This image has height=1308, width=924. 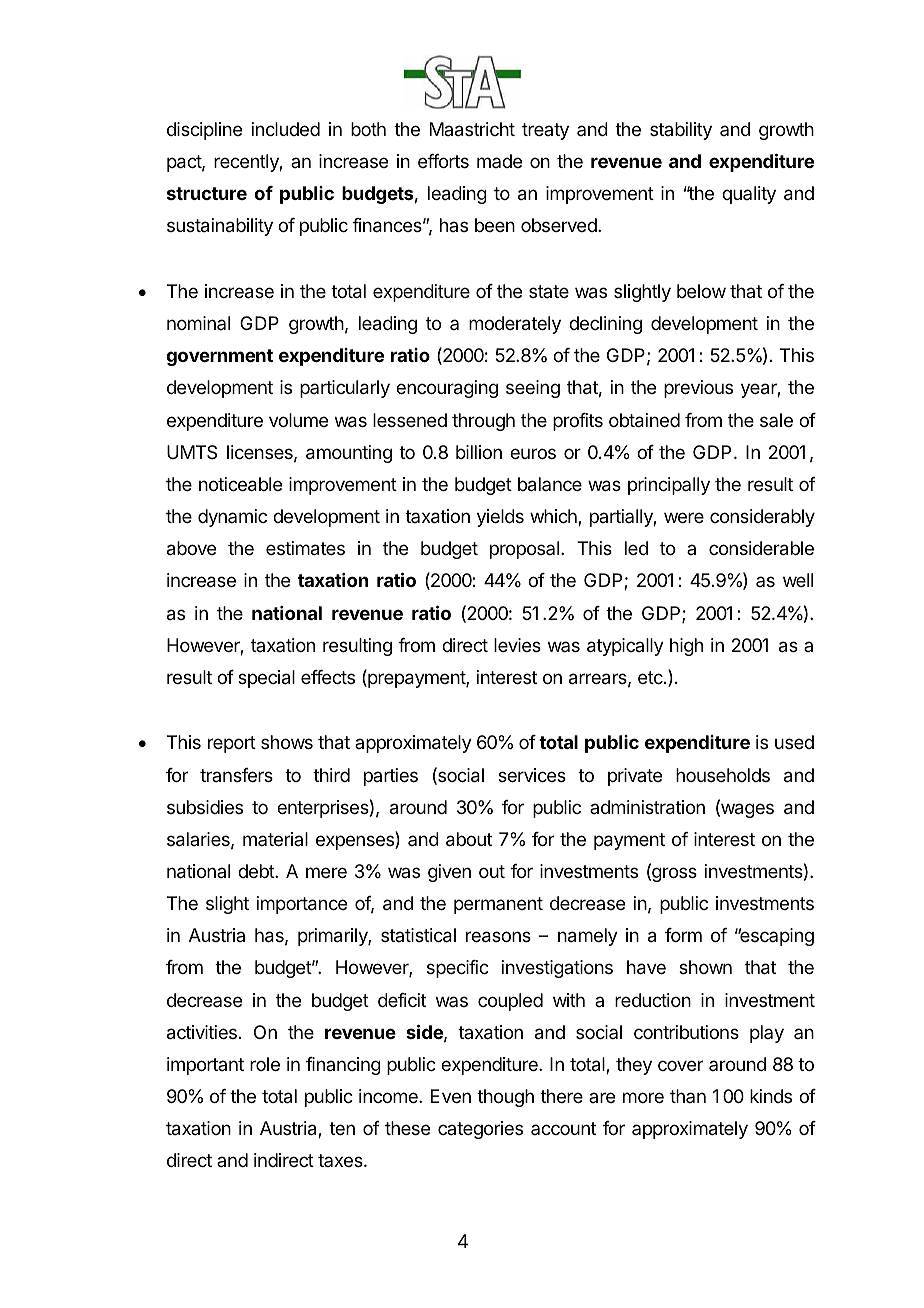 What do you see at coordinates (749, 195) in the image?
I see `quality` at bounding box center [749, 195].
